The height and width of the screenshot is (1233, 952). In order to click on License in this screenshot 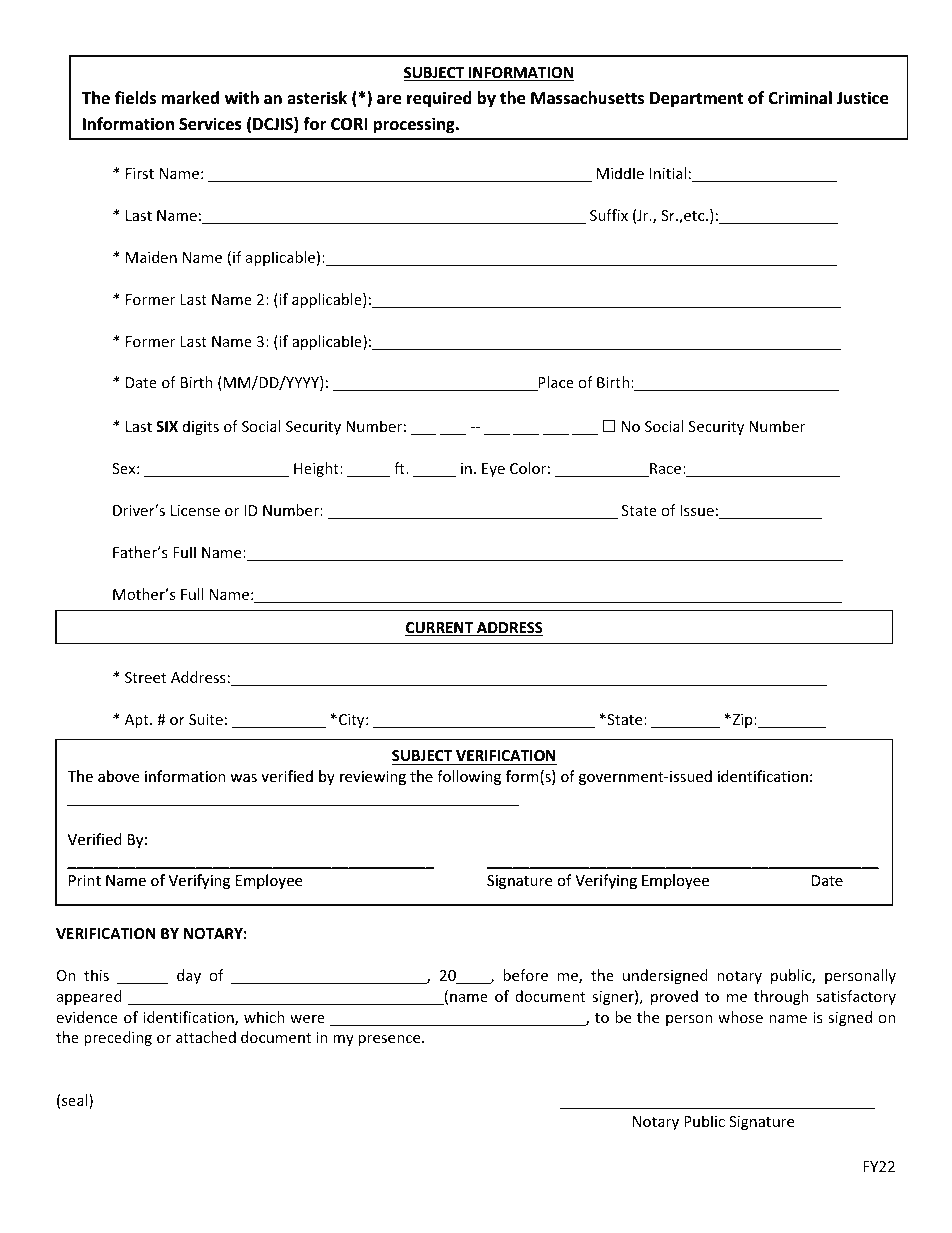, I will do `click(195, 510)`.
